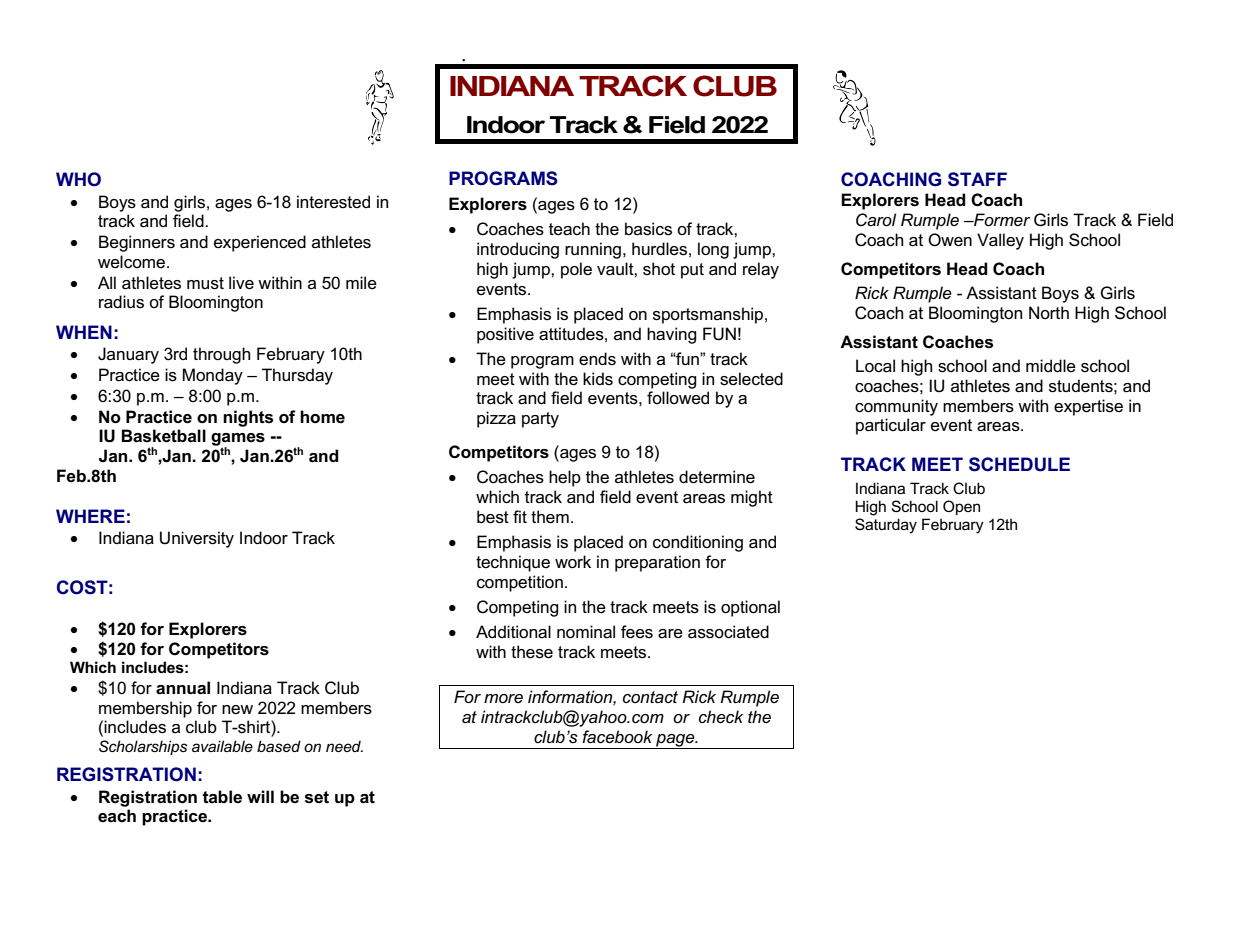 The image size is (1233, 952). Describe the element at coordinates (896, 407) in the screenshot. I see `community` at that location.
